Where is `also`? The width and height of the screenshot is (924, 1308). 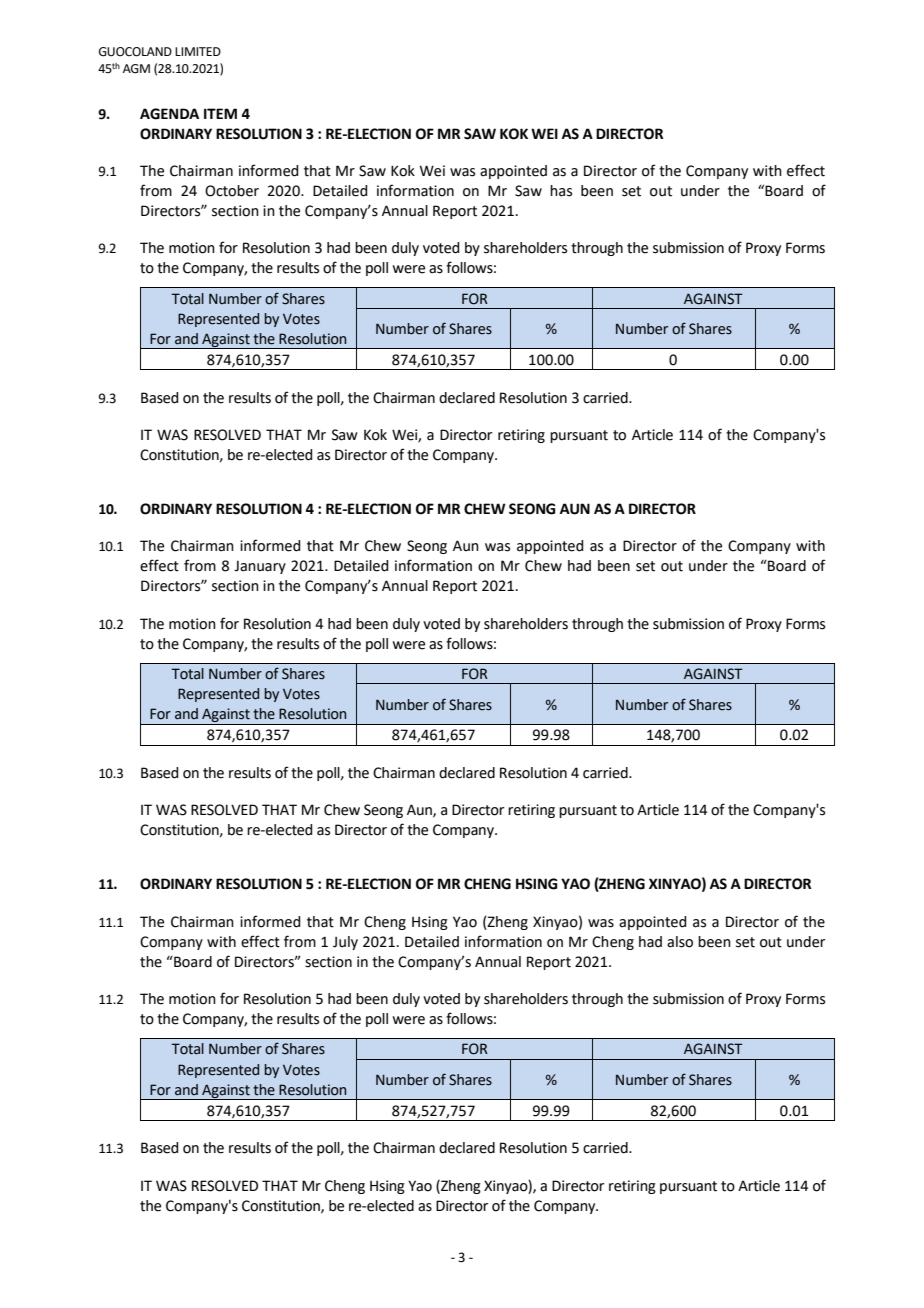
also is located at coordinates (680, 942).
